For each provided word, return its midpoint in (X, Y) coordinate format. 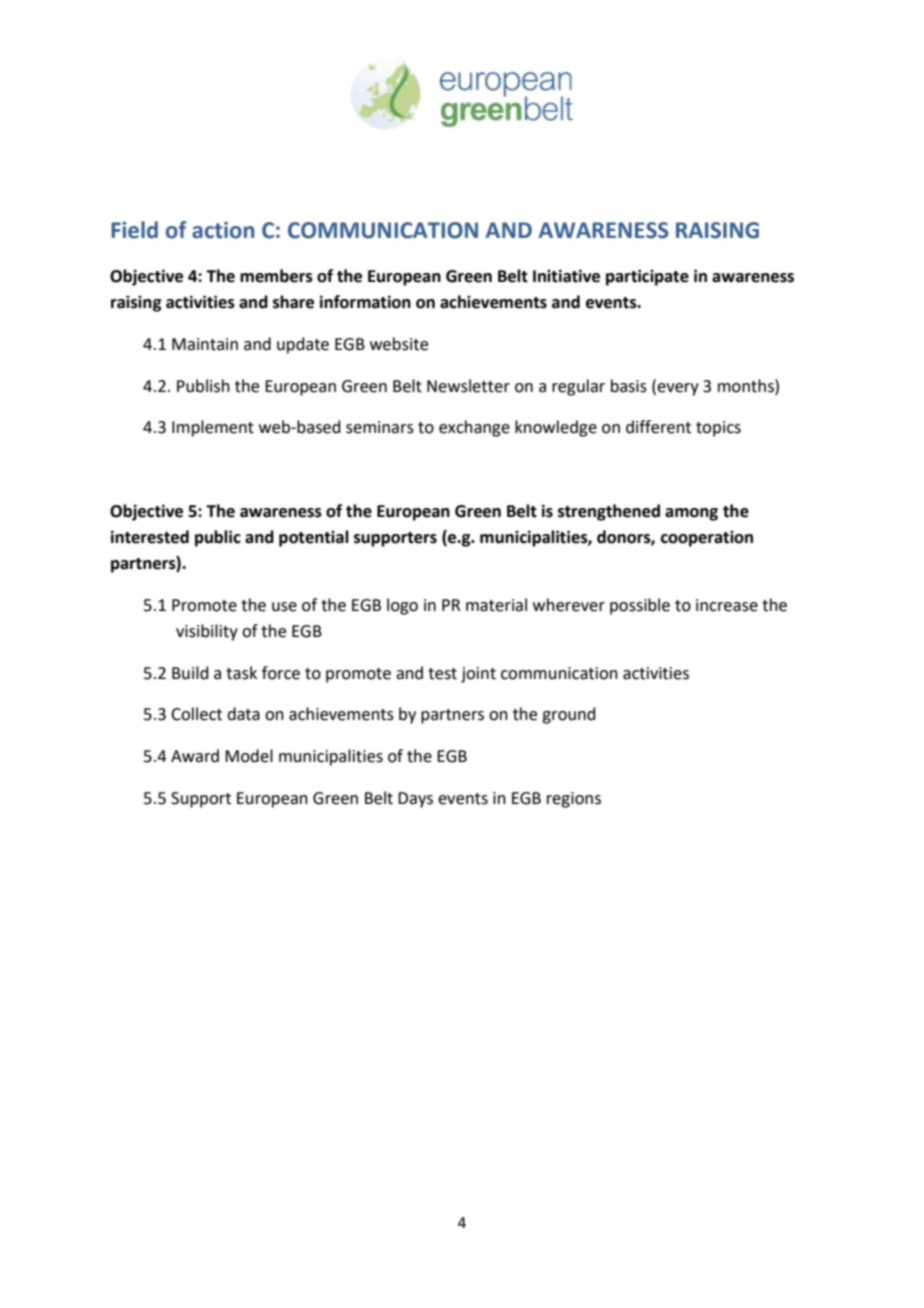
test (442, 674)
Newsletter (468, 386)
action (223, 230)
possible (640, 606)
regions (574, 800)
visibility (207, 632)
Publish (203, 386)
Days (415, 800)
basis (629, 386)
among (691, 514)
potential (314, 538)
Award (195, 756)
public (218, 538)
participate (647, 277)
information (365, 302)
